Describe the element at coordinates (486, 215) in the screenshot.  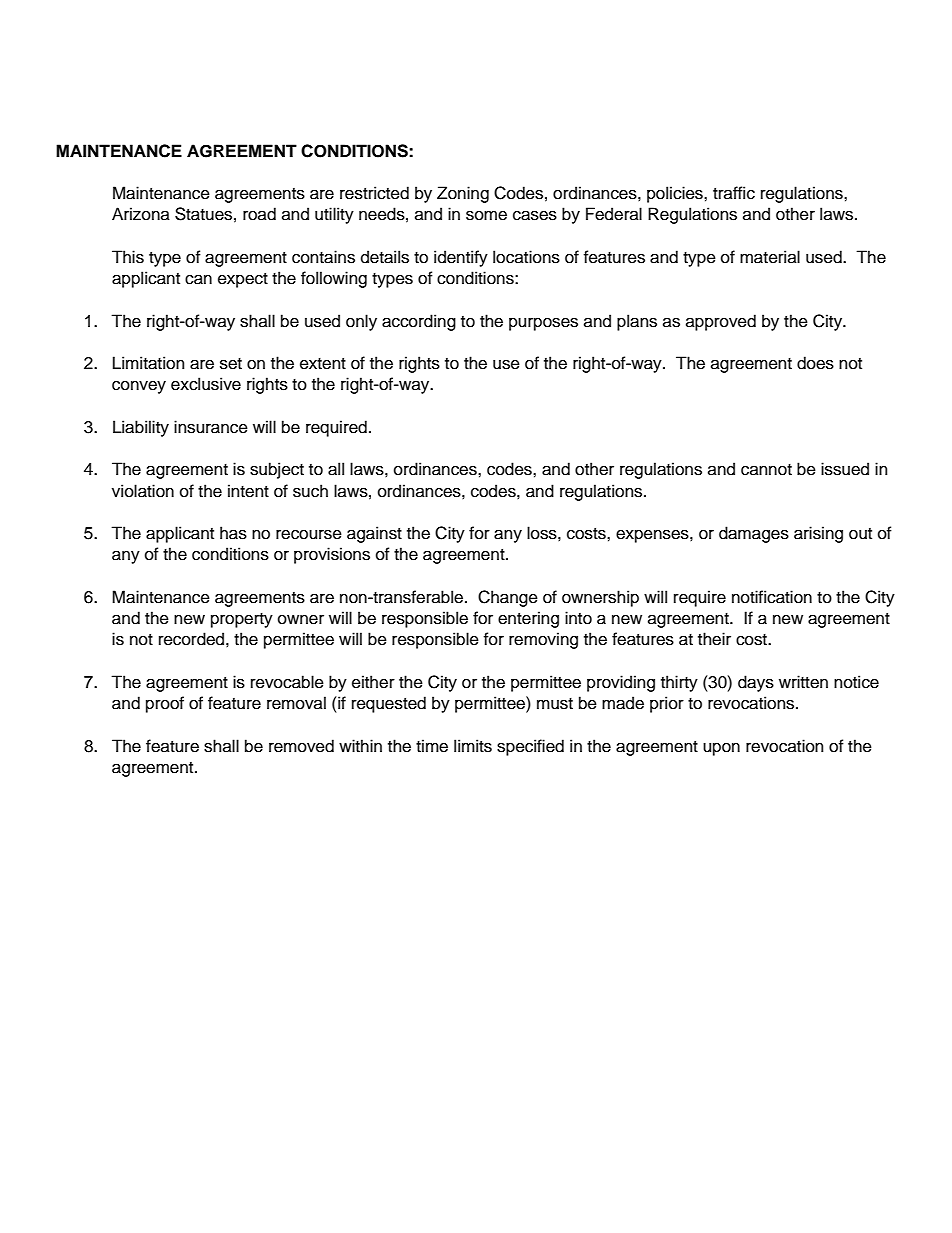
I see `some` at that location.
